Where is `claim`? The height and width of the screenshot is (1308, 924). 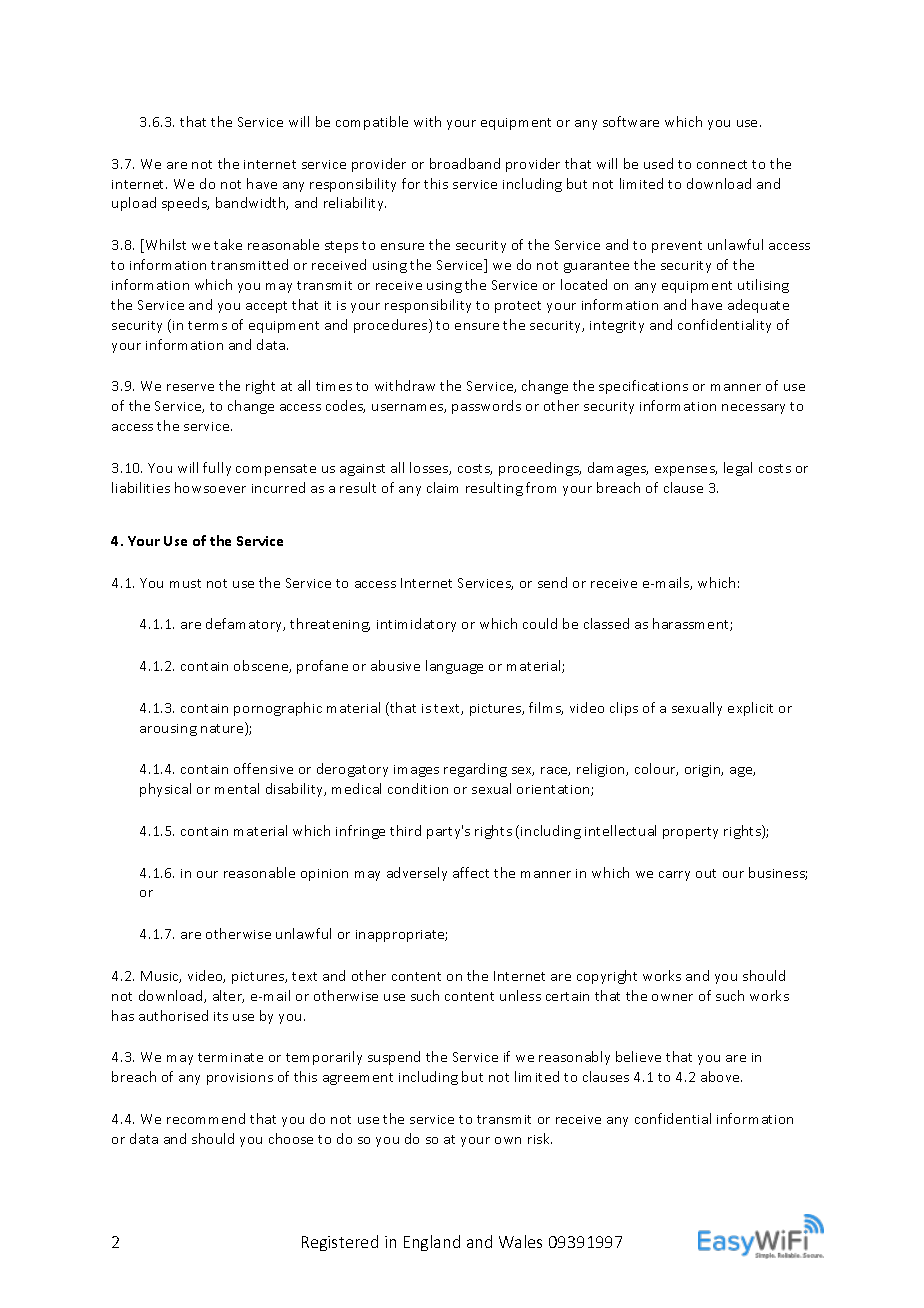
claim is located at coordinates (442, 487).
